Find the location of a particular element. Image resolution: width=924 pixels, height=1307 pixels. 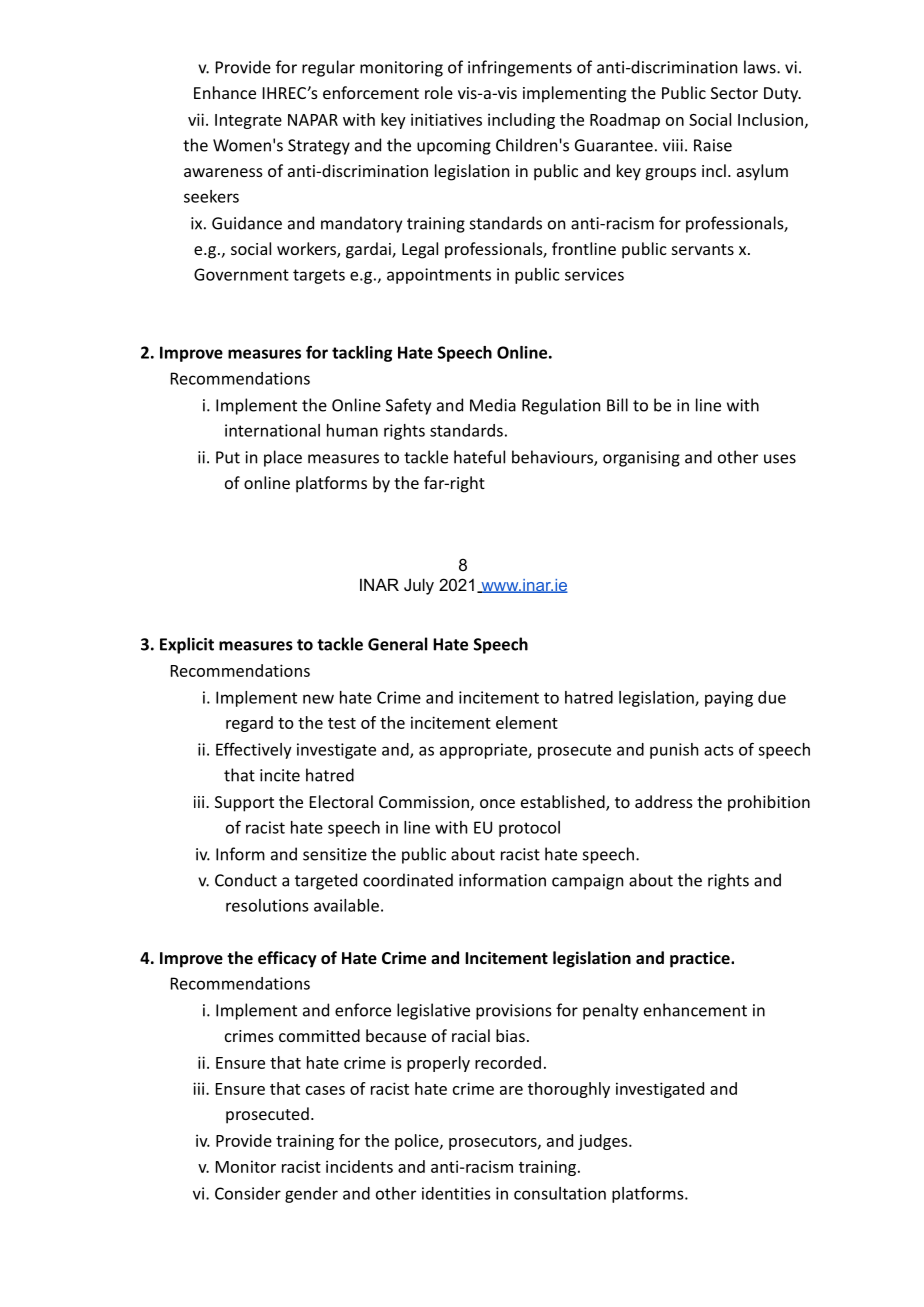

Media is located at coordinates (493, 405).
